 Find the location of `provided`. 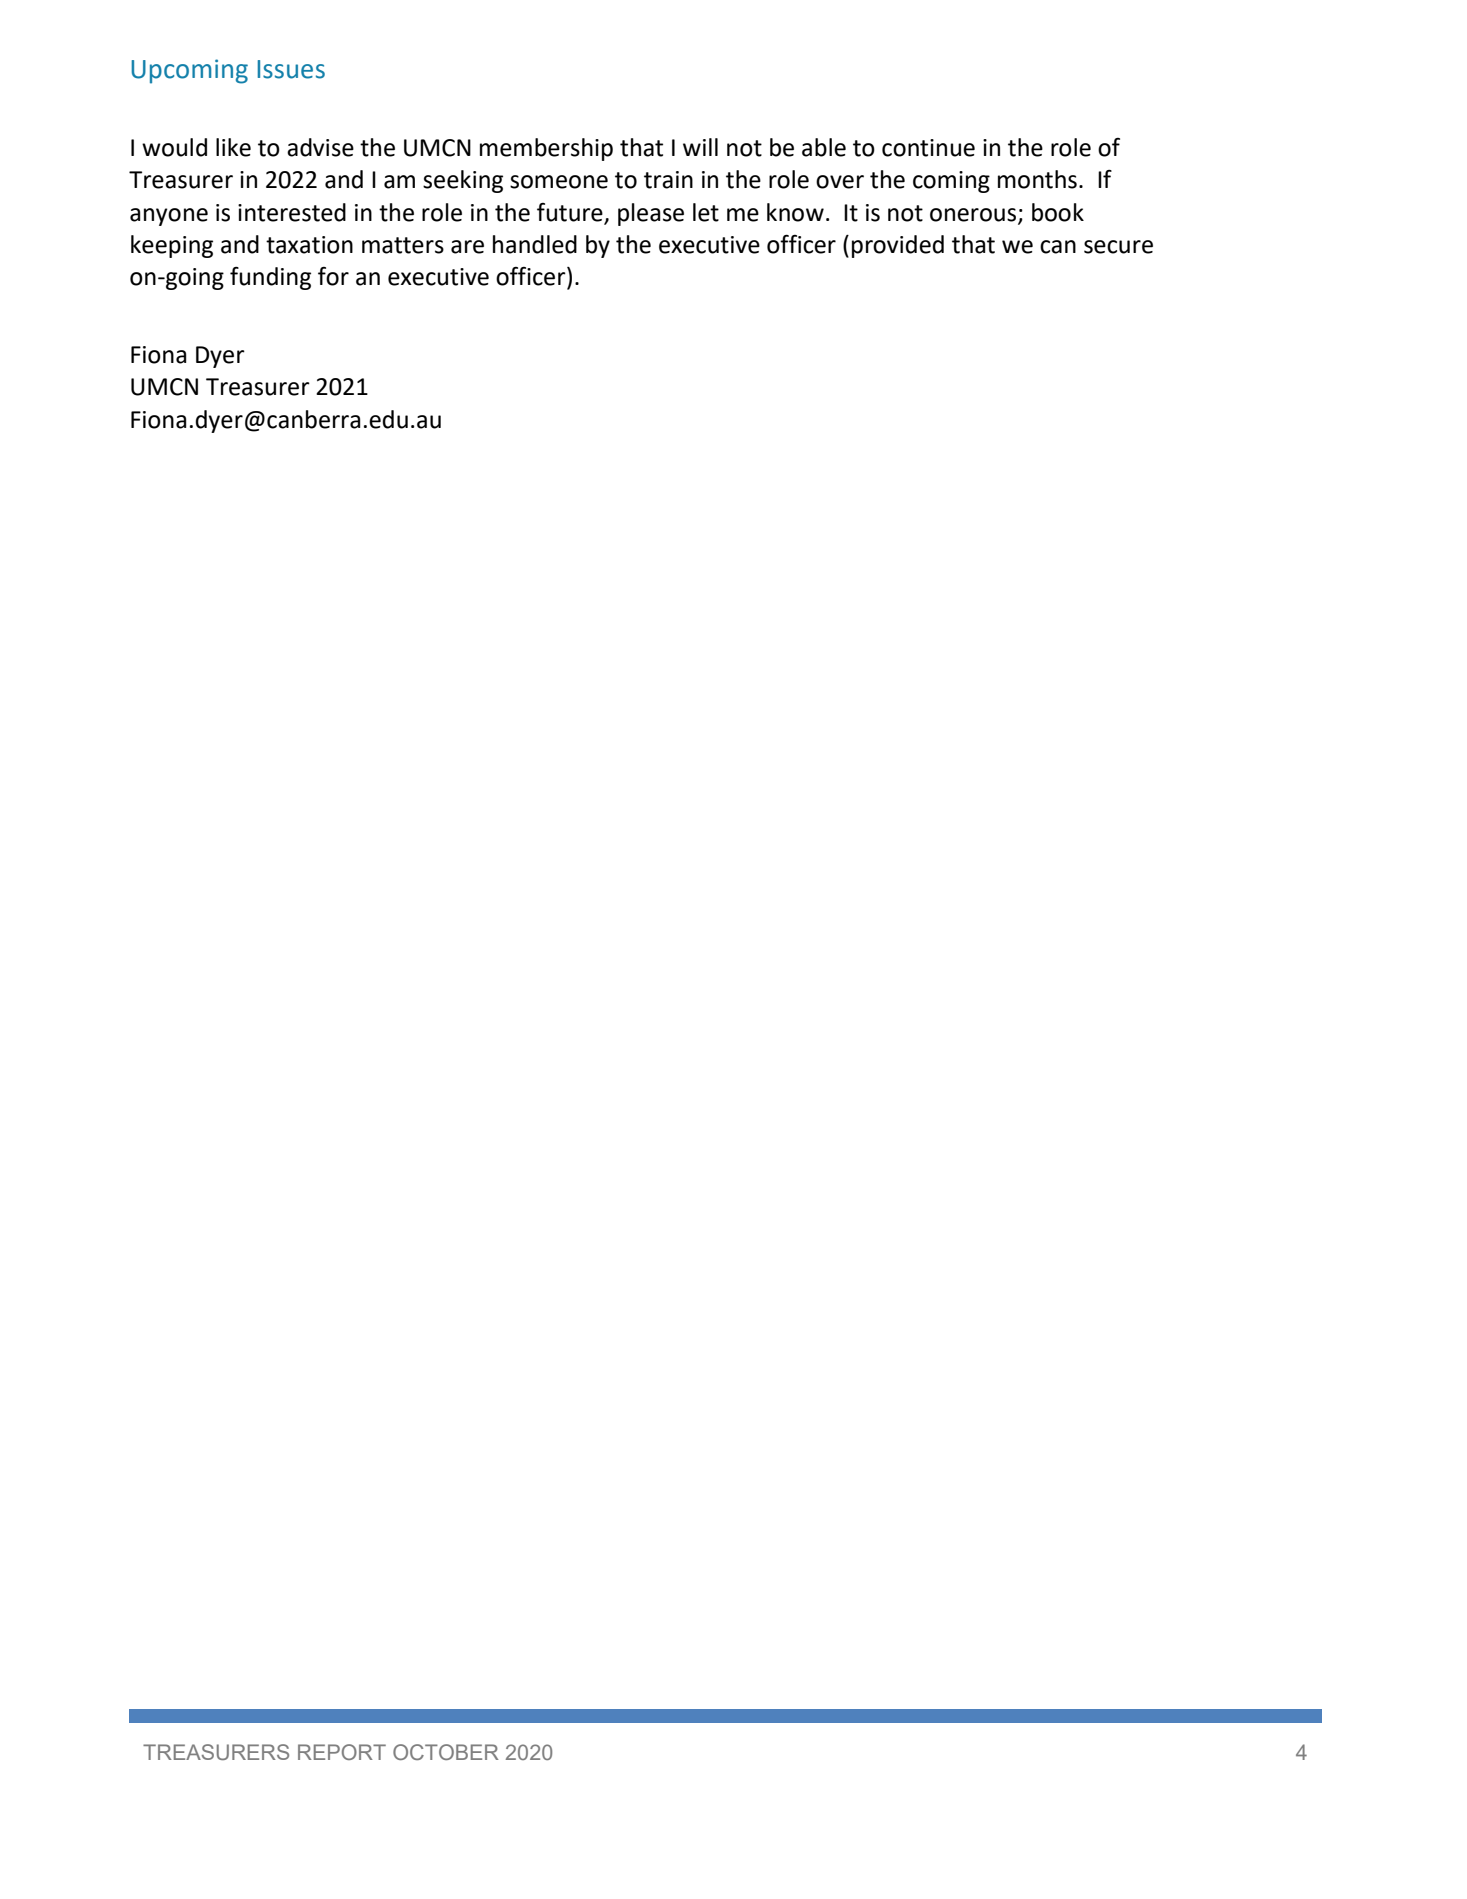

provided is located at coordinates (898, 246).
